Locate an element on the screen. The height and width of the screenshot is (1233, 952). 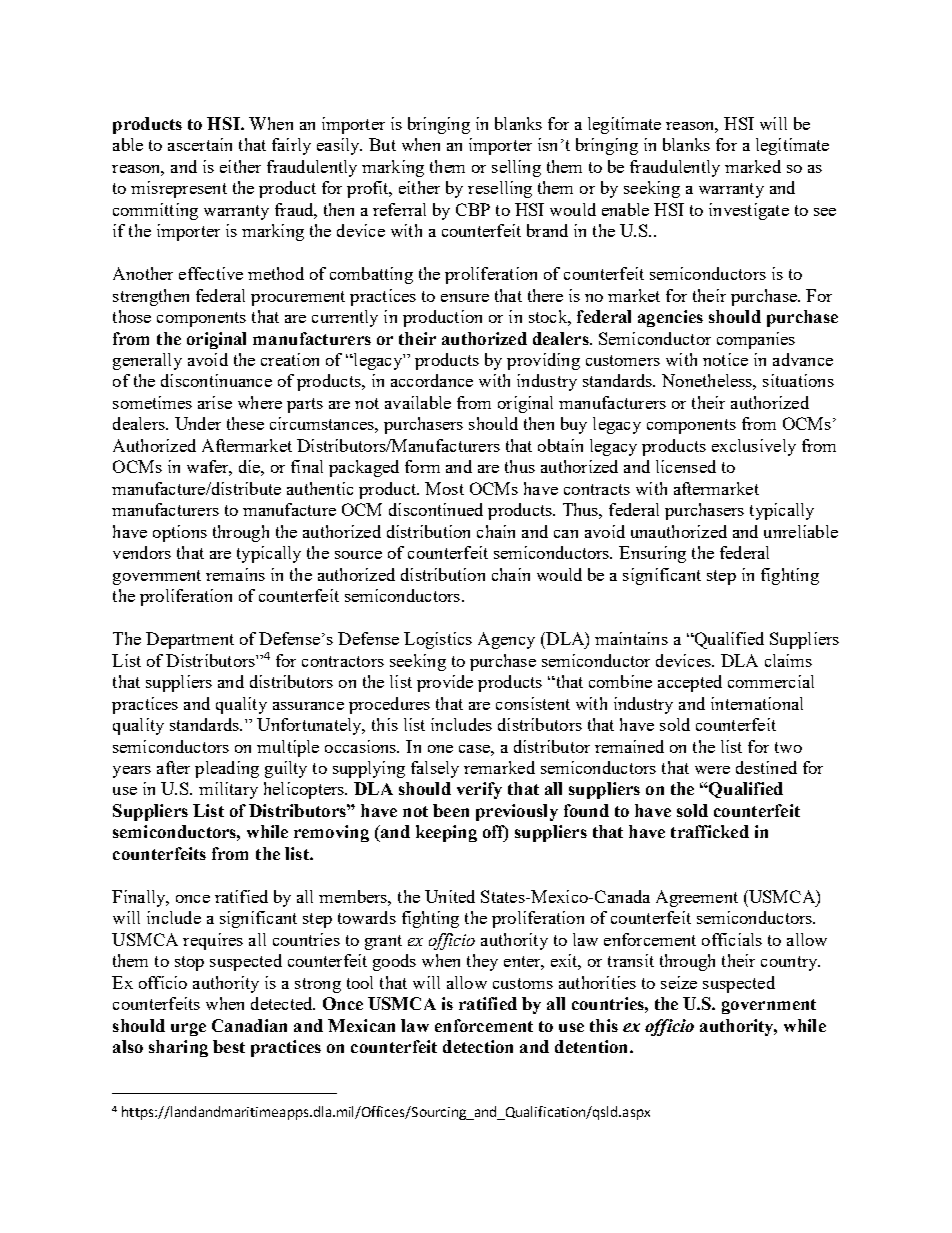
detection is located at coordinates (478, 1046).
